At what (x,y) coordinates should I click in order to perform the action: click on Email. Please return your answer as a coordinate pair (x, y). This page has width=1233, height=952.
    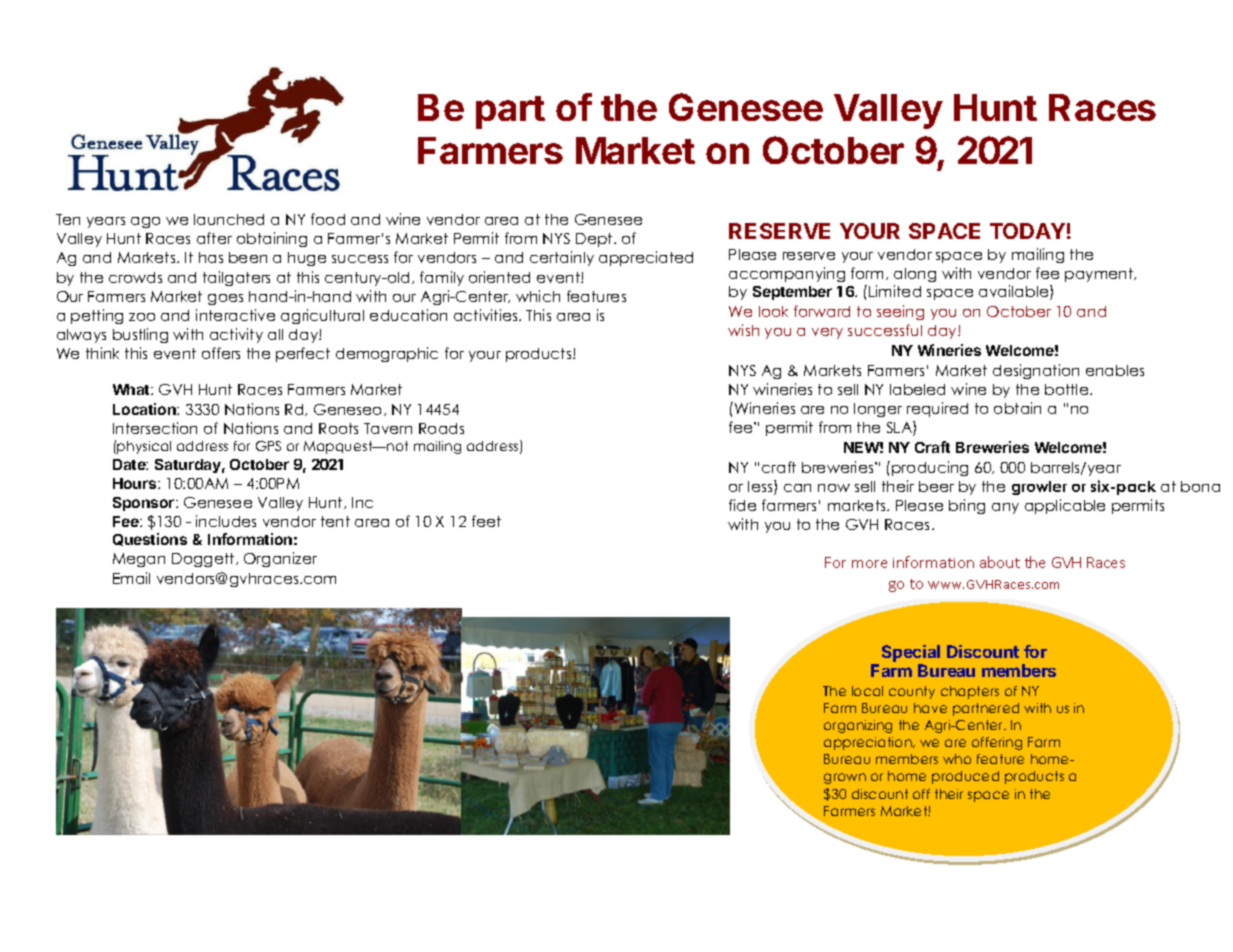
    Looking at the image, I should click on (131, 578).
